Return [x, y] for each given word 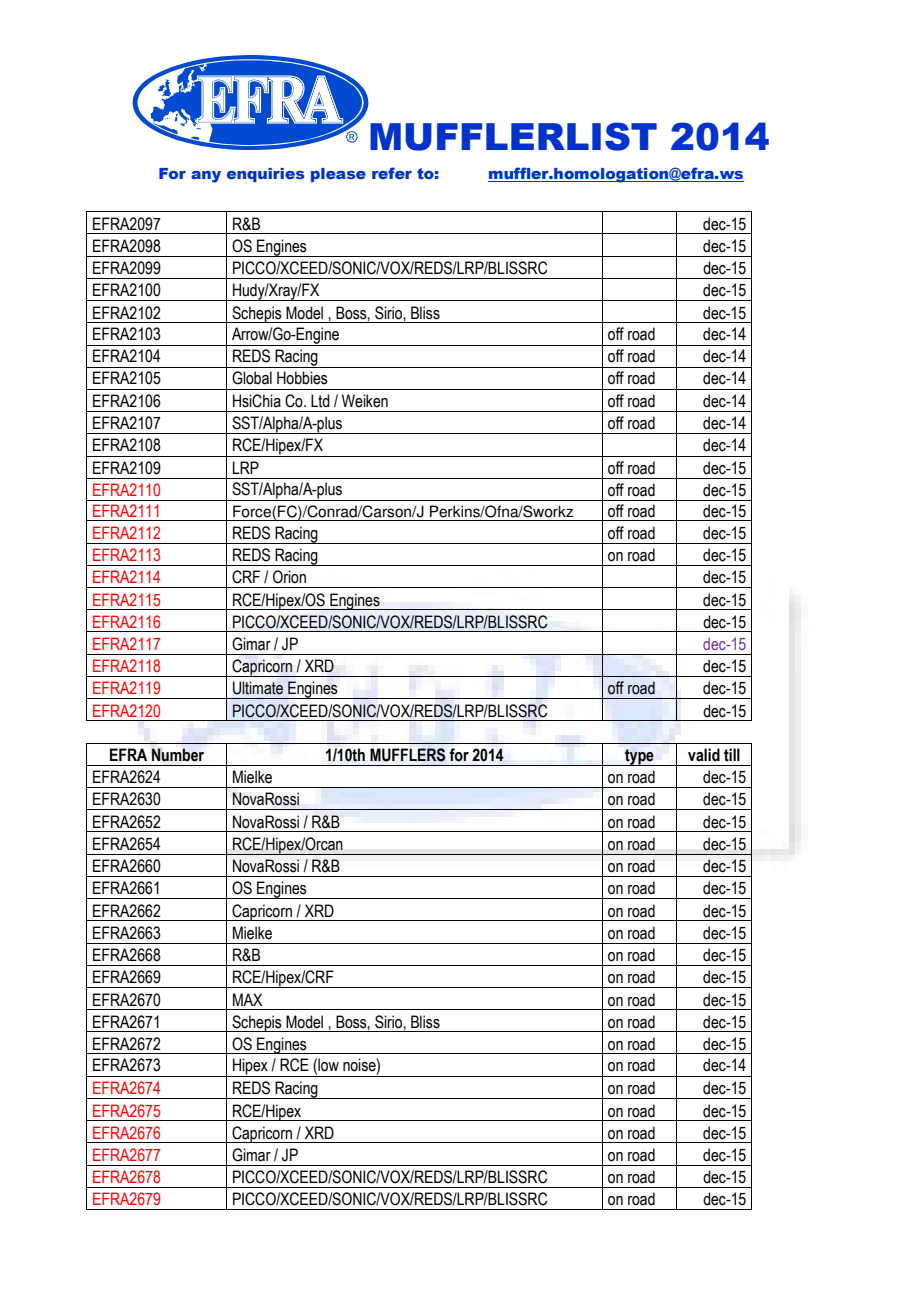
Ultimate [258, 688]
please [338, 175]
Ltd [320, 401]
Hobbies [302, 378]
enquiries [266, 175]
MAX [247, 999]
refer [392, 173]
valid [704, 755]
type [639, 757]
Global [252, 378]
